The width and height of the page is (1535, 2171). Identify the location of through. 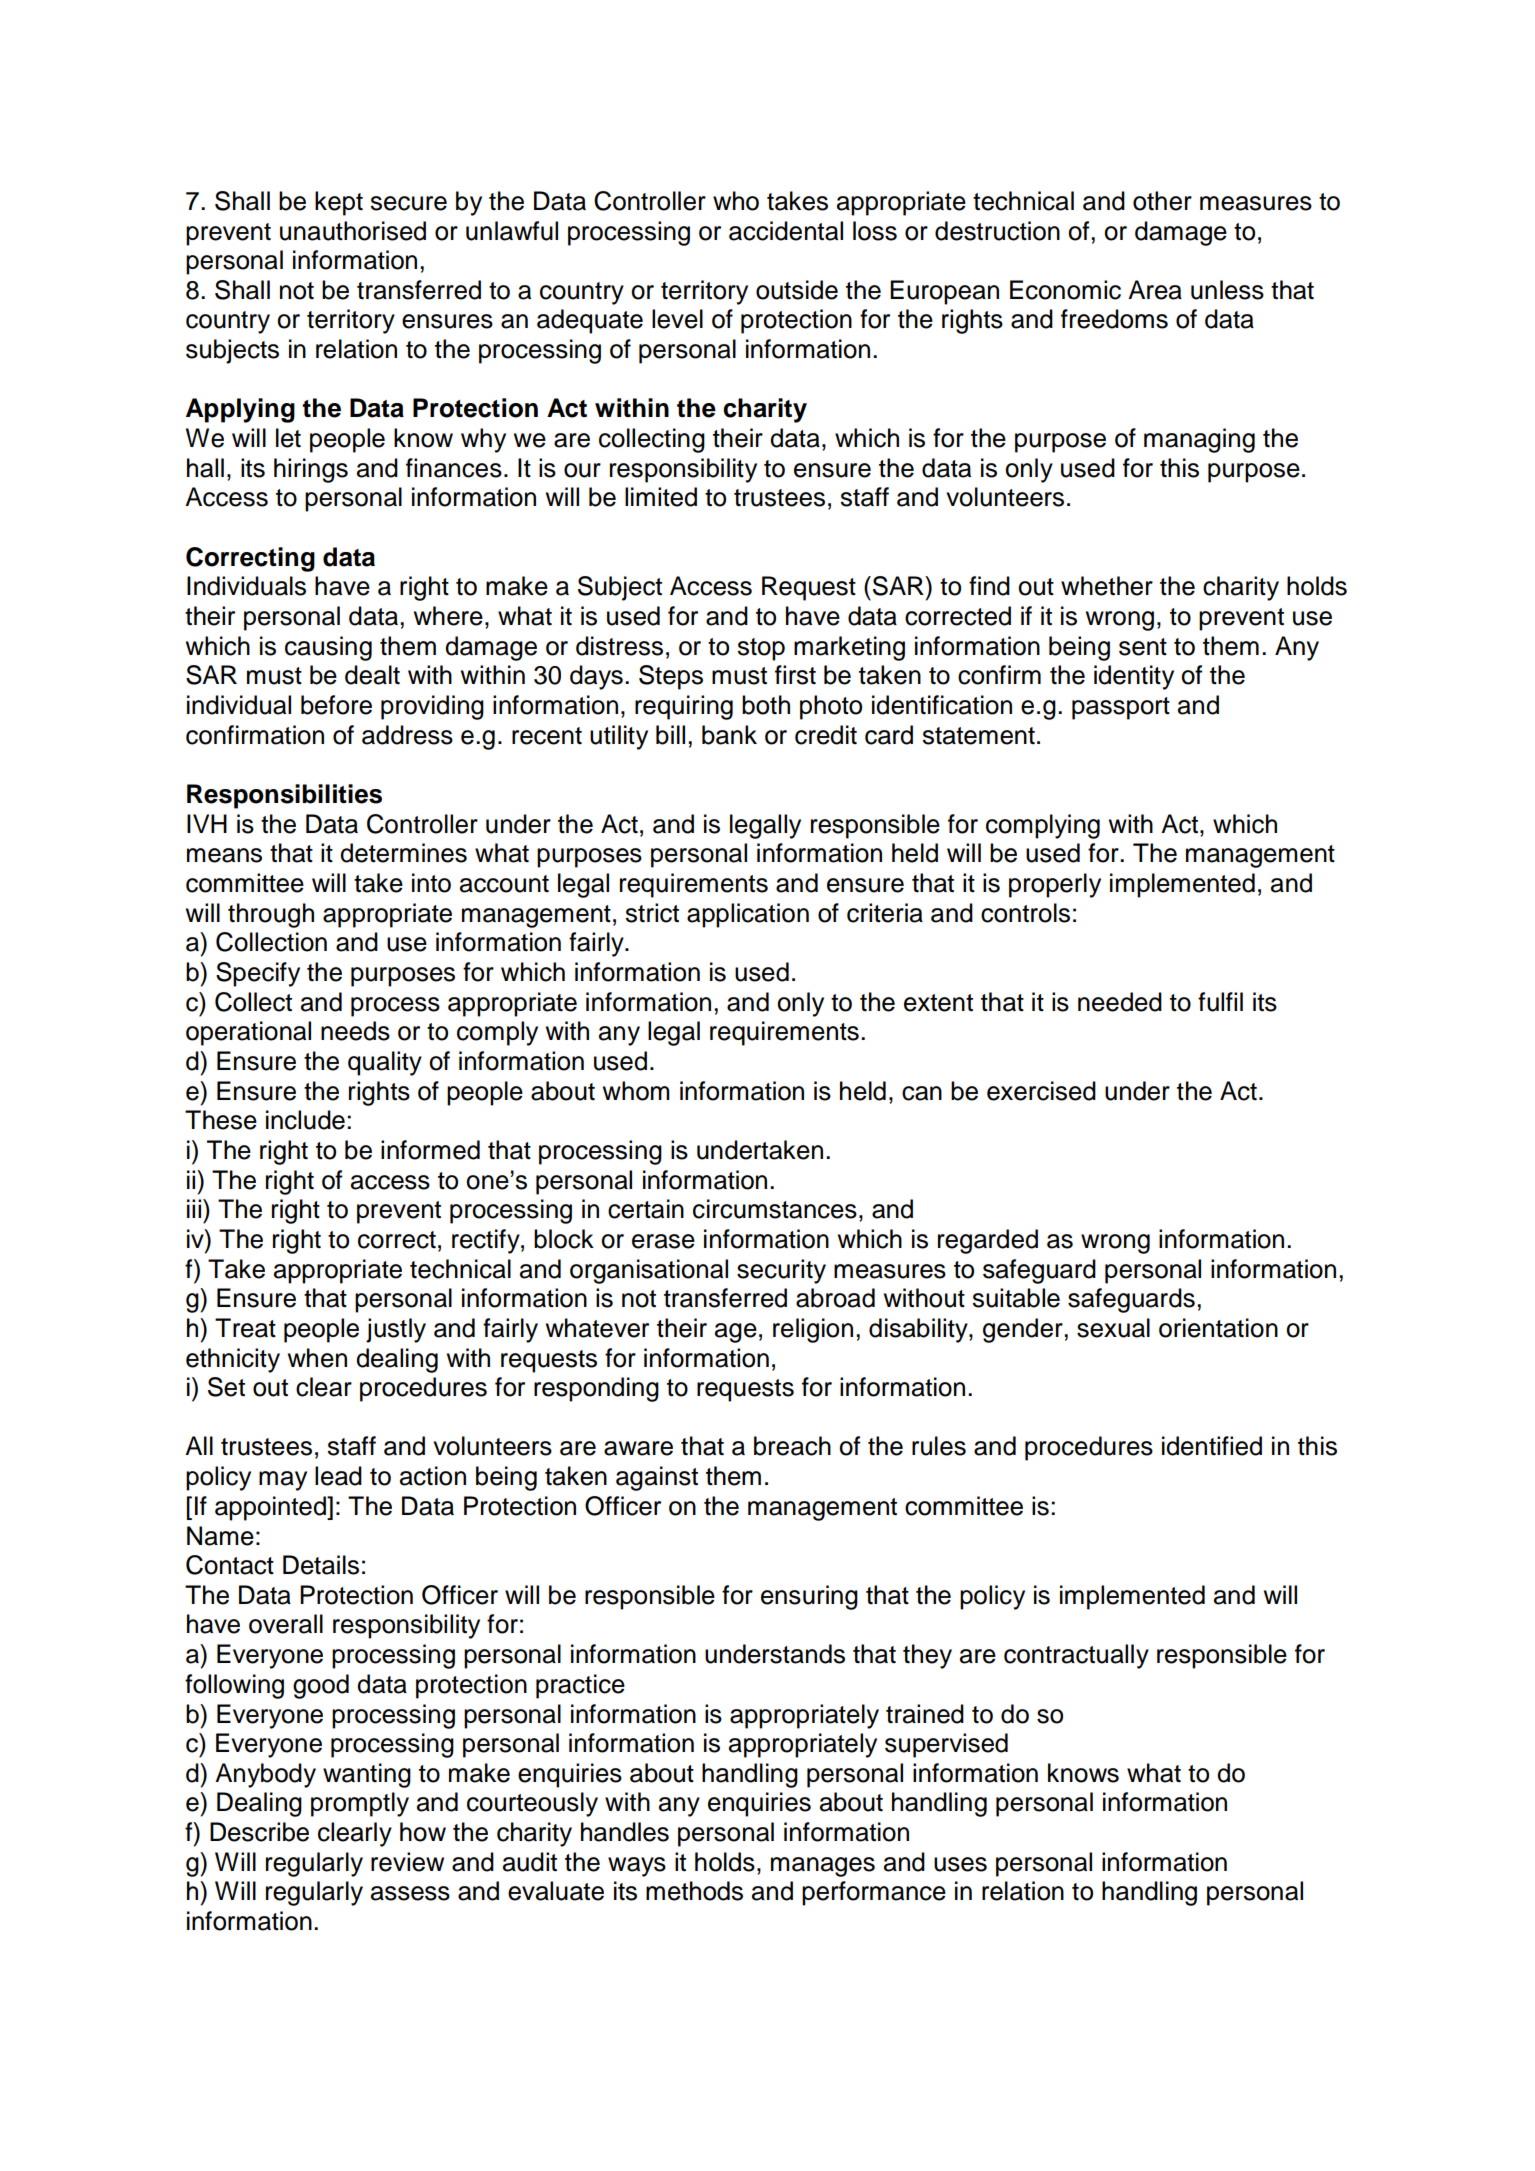
(271, 915).
